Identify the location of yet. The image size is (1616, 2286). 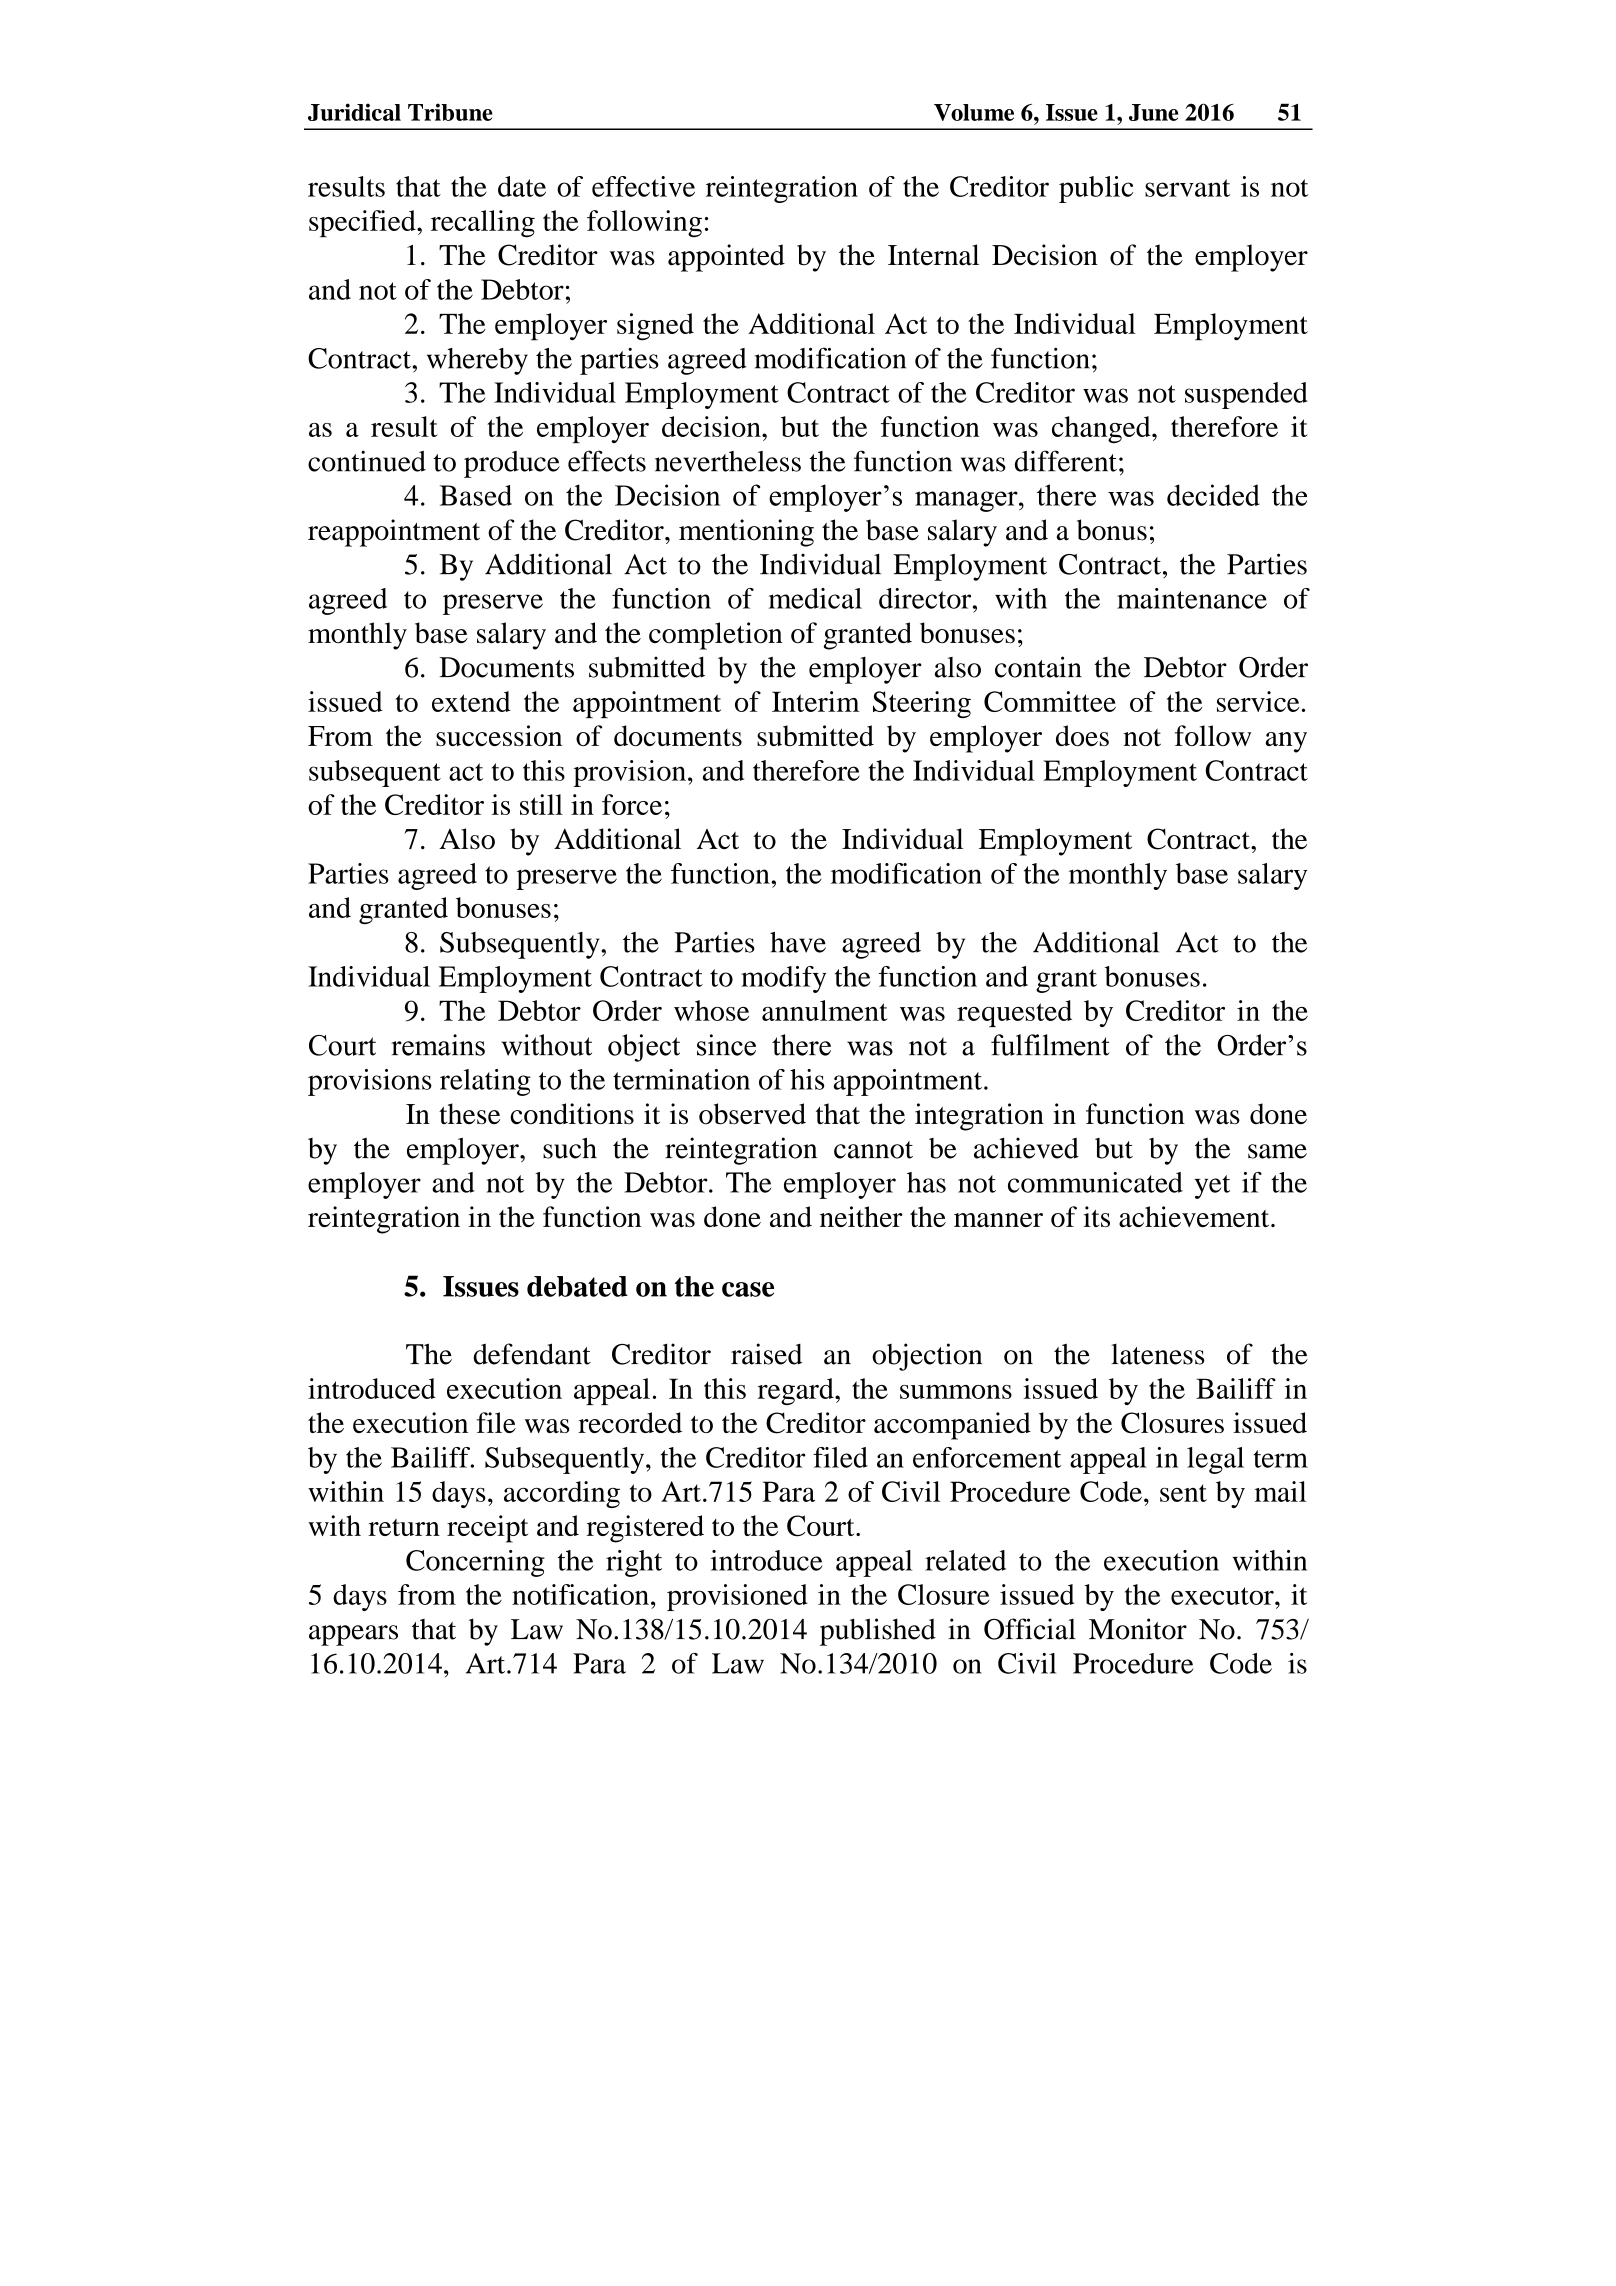
(1212, 1187).
